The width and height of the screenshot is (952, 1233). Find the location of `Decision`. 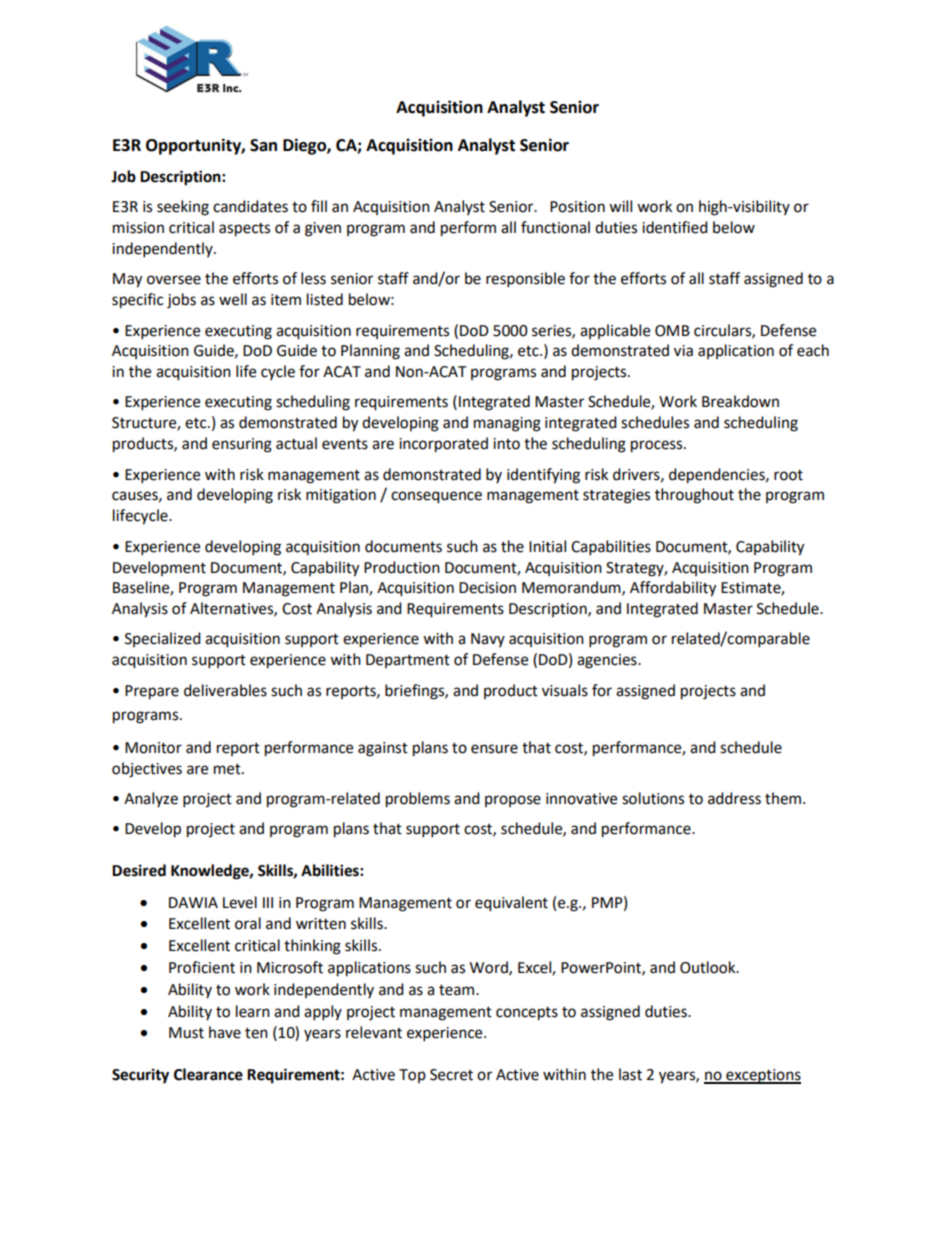

Decision is located at coordinates (487, 588).
